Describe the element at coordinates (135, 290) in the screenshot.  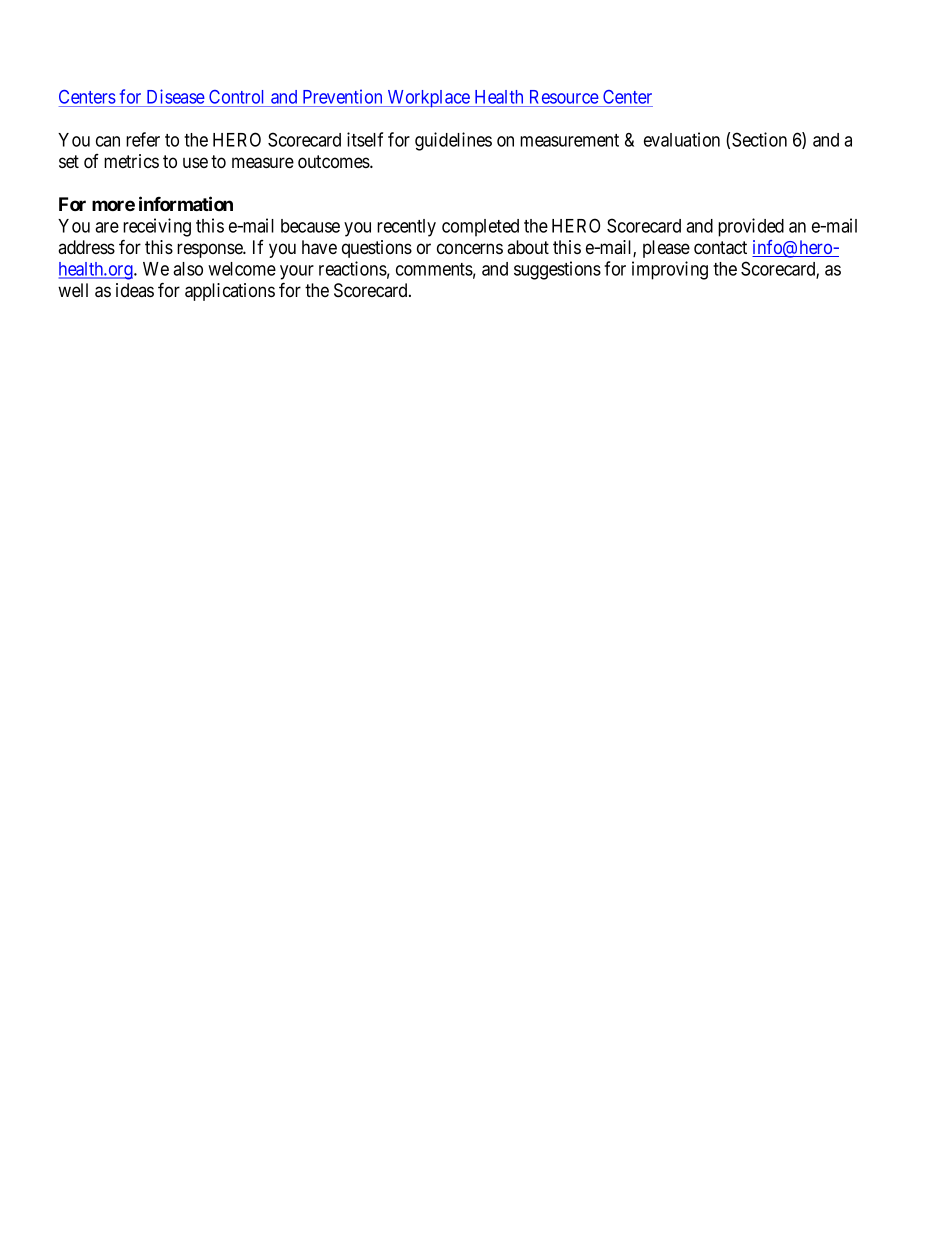
I see `ideas` at that location.
